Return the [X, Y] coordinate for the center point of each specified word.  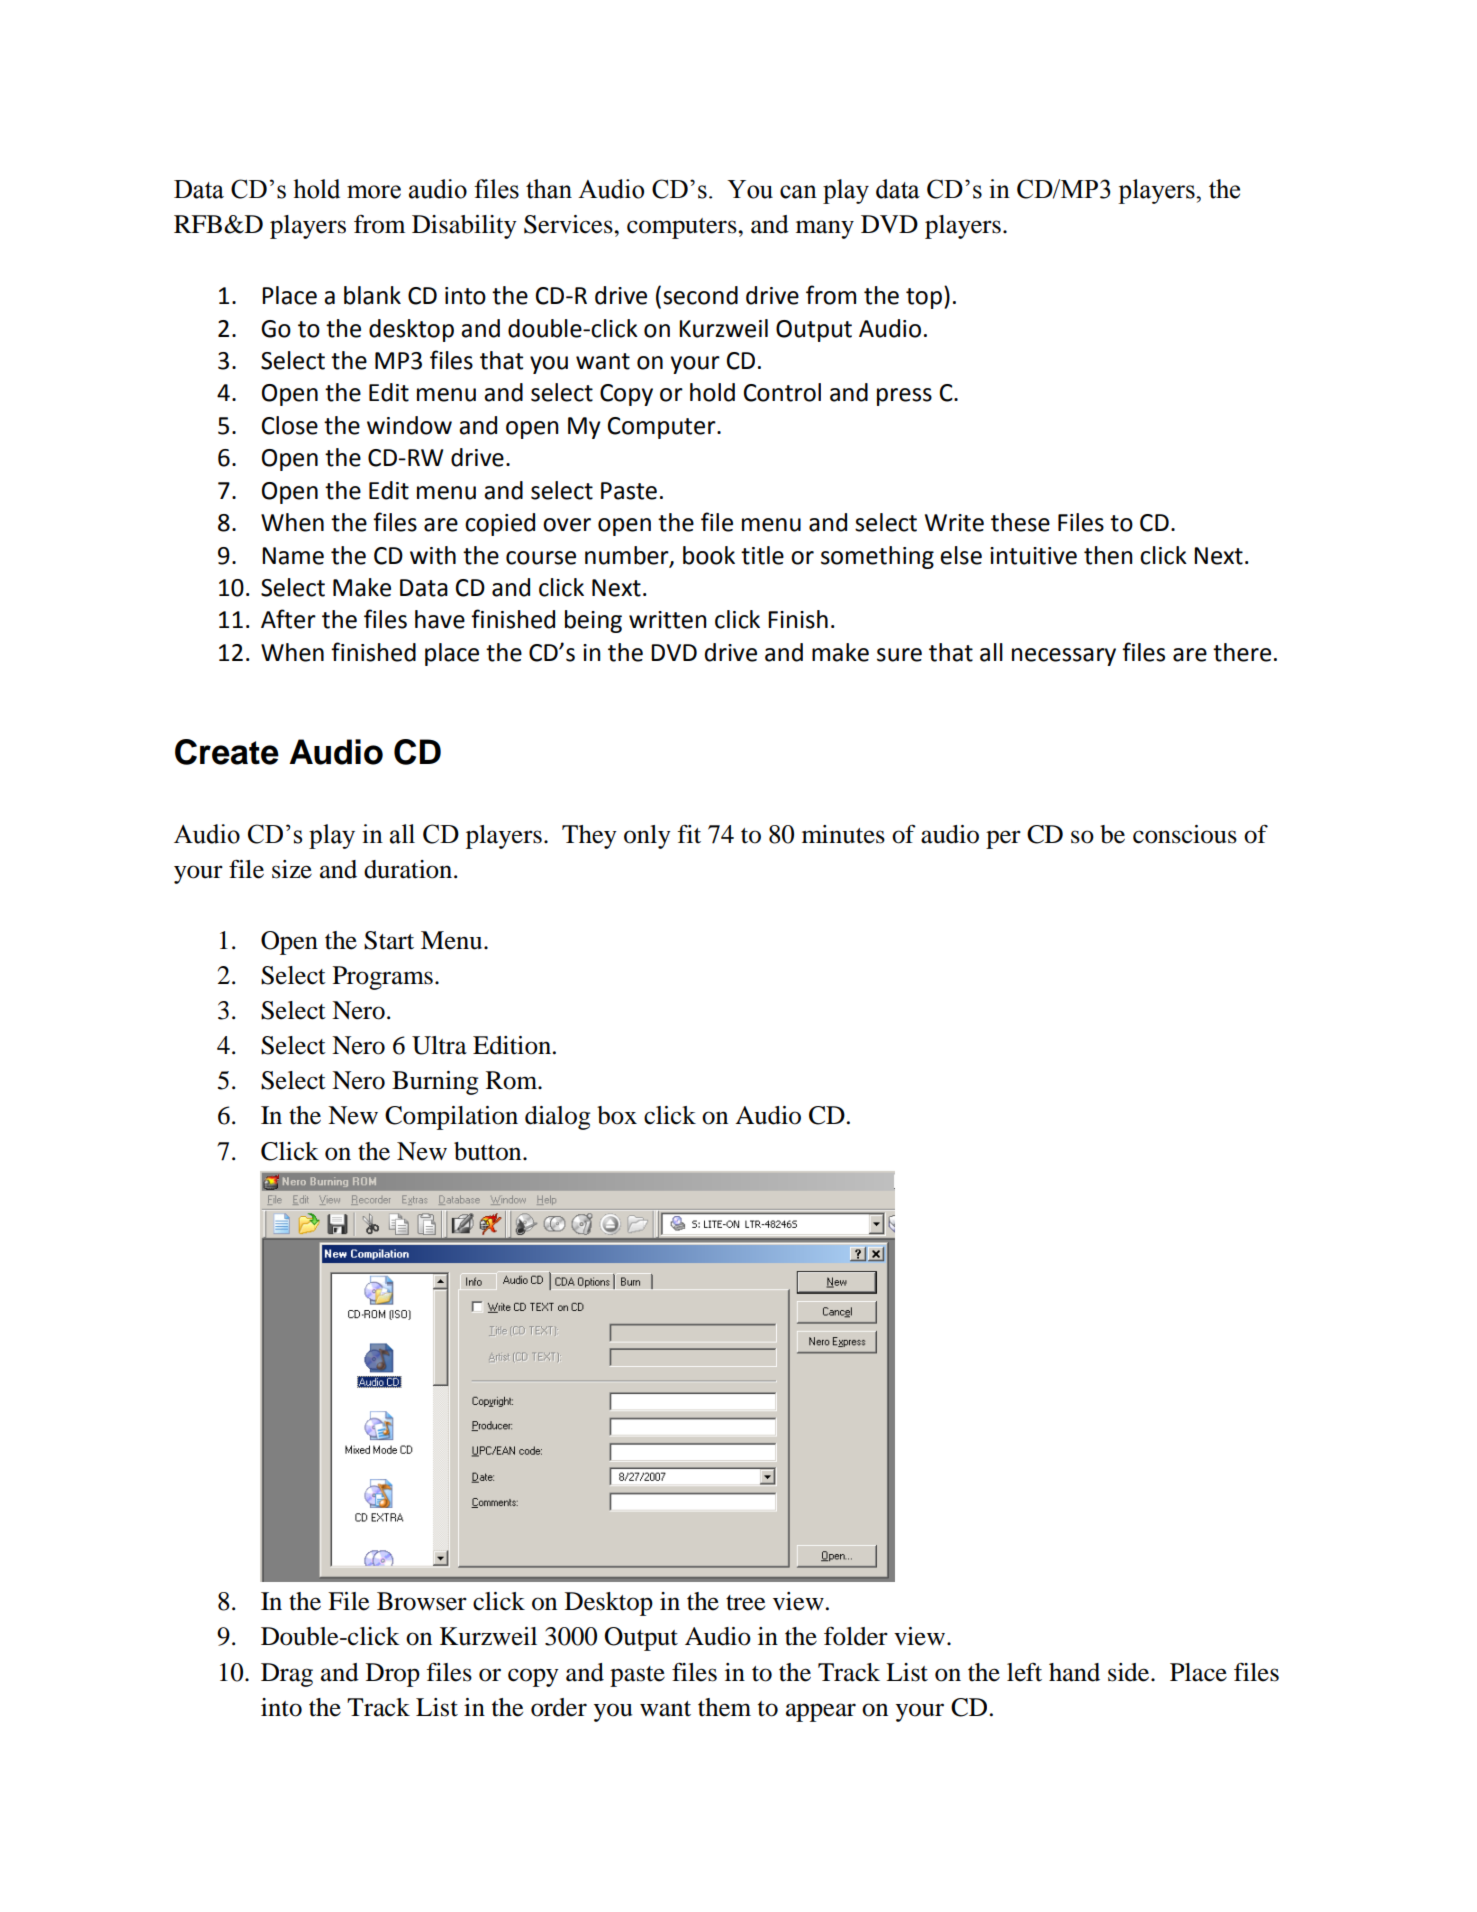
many [825, 229]
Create [227, 752]
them [724, 1707]
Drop [393, 1675]
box [617, 1115]
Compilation [451, 1118]
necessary [1064, 657]
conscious [1185, 834]
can [798, 192]
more [374, 192]
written [668, 620]
